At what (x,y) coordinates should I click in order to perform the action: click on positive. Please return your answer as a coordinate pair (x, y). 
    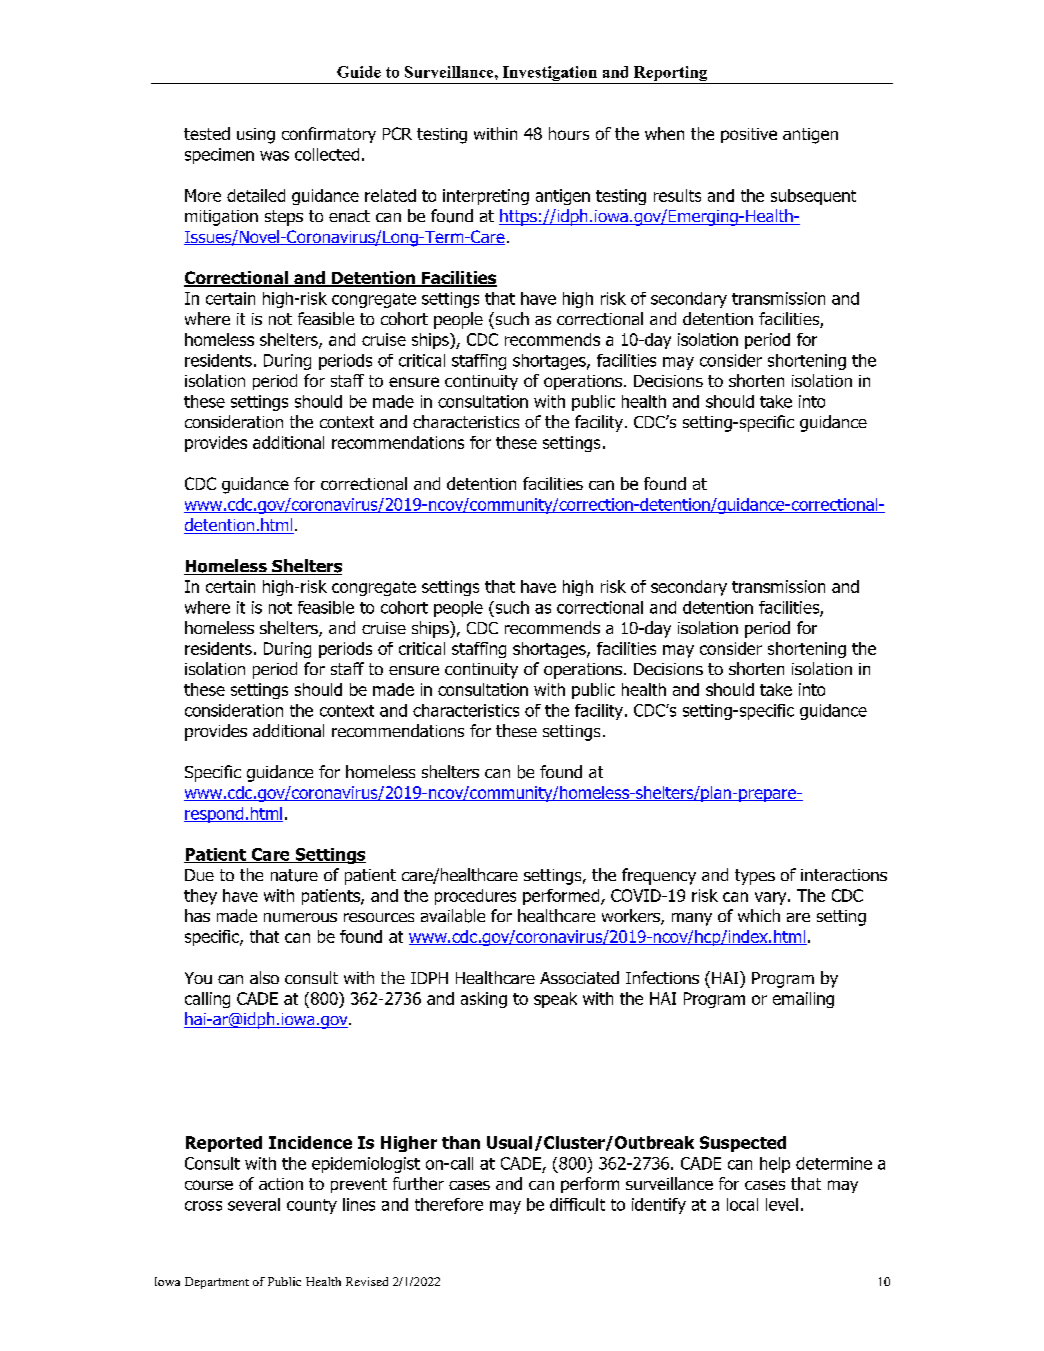
    Looking at the image, I should click on (749, 135).
